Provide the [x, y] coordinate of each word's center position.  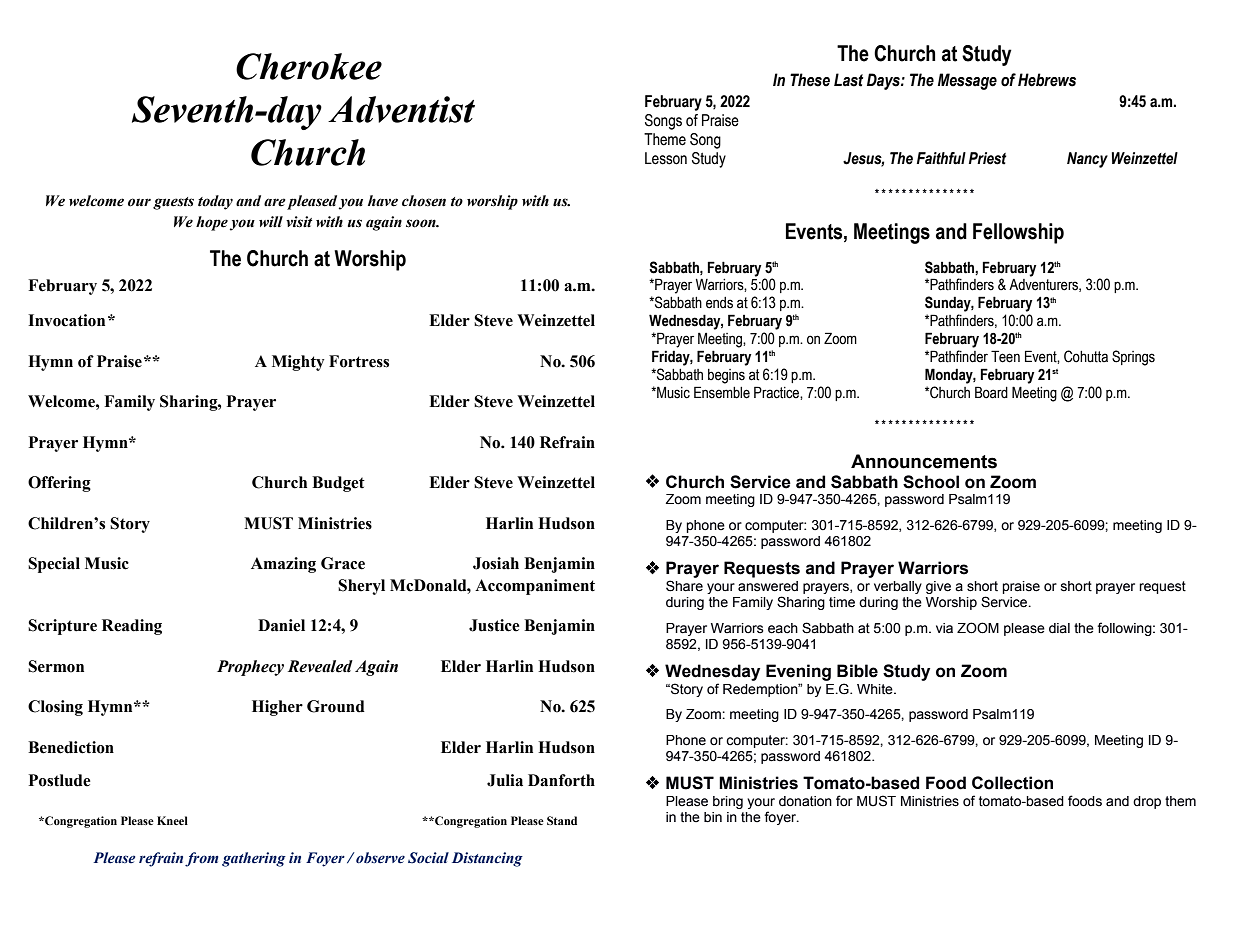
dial [1059, 628]
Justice [494, 625]
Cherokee [309, 66]
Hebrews [1047, 80]
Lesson [666, 158]
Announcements [924, 461]
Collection [1012, 783]
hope [212, 223]
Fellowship [1018, 233]
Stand [562, 820]
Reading [132, 627]
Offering [59, 484]
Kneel [172, 820]
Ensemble [722, 392]
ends [719, 303]
